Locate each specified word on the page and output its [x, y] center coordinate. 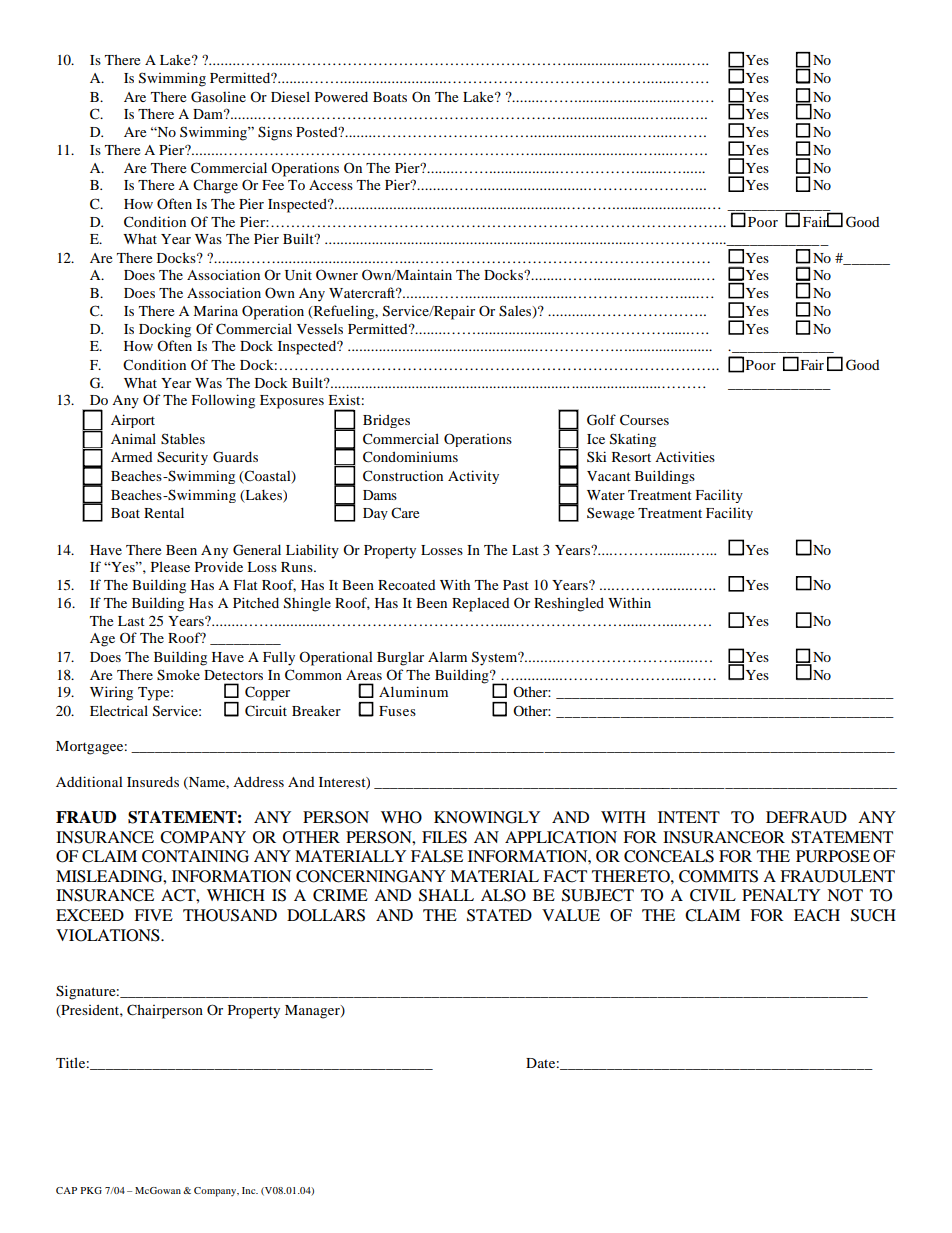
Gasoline [218, 97]
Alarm [447, 656]
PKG [91, 1190]
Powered [341, 96]
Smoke [178, 675]
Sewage [610, 513]
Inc [250, 1190]
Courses [644, 420]
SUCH [873, 915]
